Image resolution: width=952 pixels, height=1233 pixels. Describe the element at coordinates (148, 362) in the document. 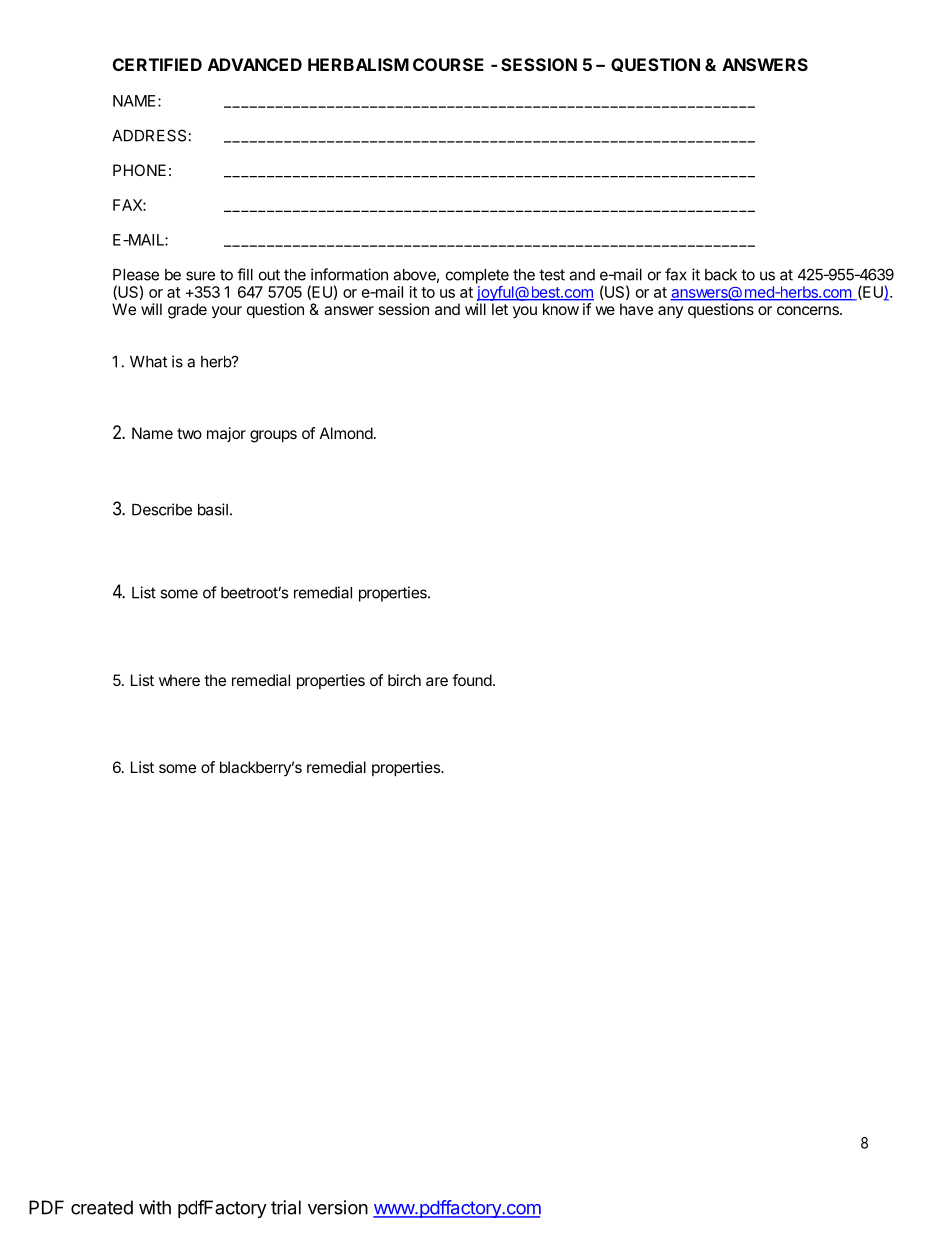

I see `What` at that location.
